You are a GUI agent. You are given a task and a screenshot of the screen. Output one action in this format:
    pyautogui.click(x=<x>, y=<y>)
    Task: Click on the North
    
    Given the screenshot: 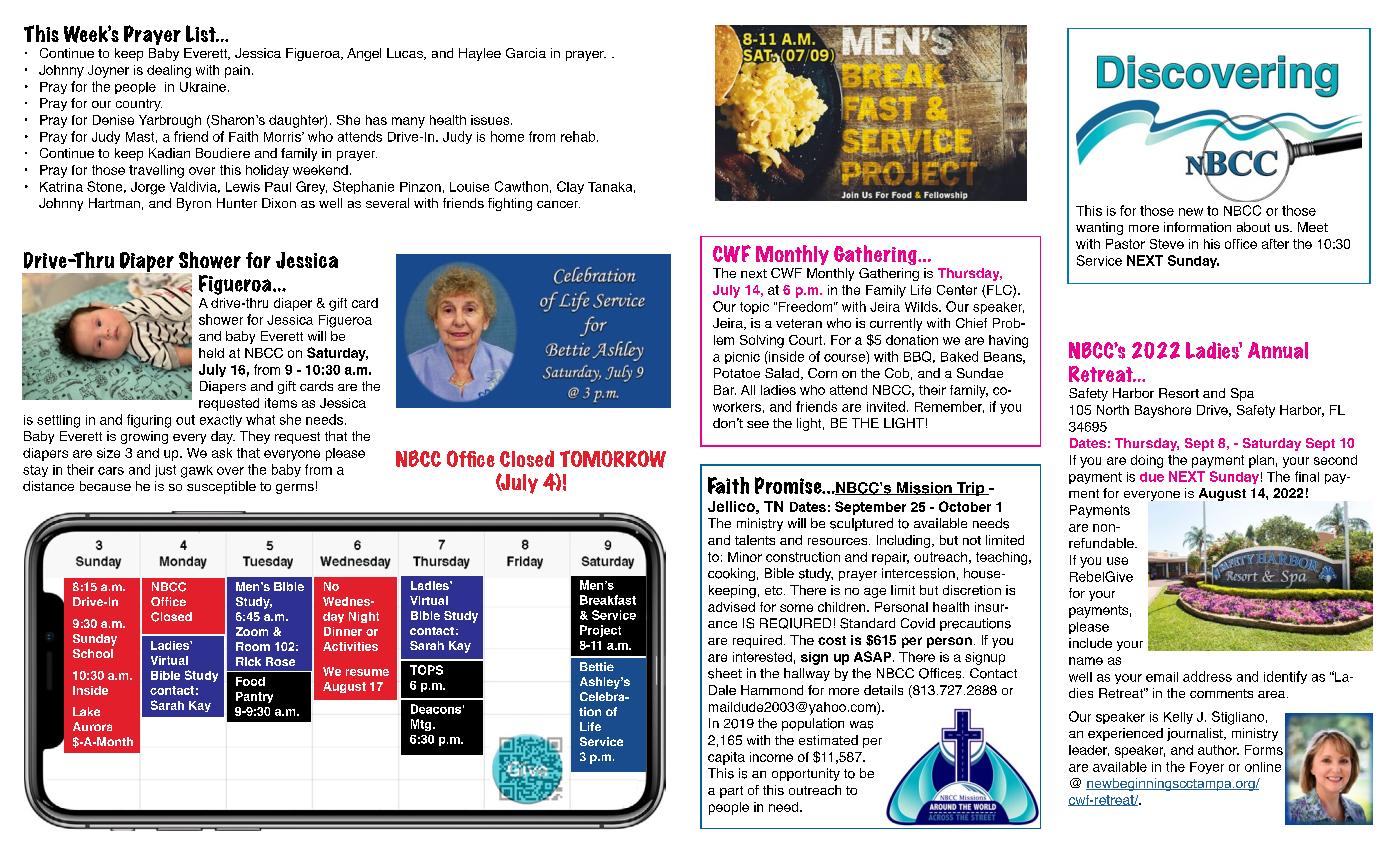 What is the action you would take?
    pyautogui.click(x=1113, y=410)
